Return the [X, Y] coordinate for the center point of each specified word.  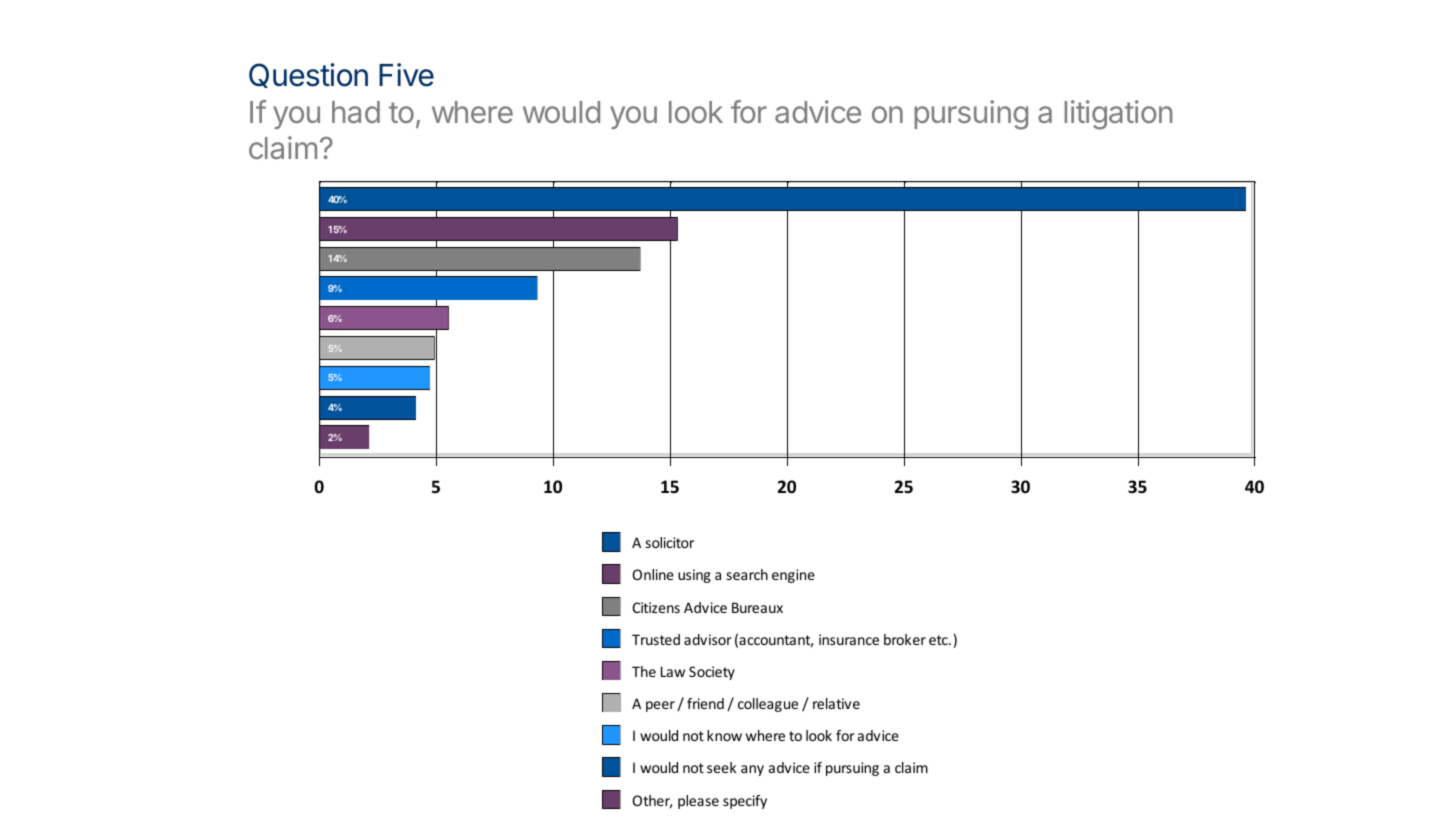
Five [406, 75]
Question [308, 75]
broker [905, 639]
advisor [708, 639]
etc [939, 640]
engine [793, 576]
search [747, 574]
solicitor [670, 542]
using [694, 576]
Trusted [656, 639]
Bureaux [757, 607]
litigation [1118, 115]
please [698, 802]
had [356, 112]
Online [653, 574]
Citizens [656, 607]
